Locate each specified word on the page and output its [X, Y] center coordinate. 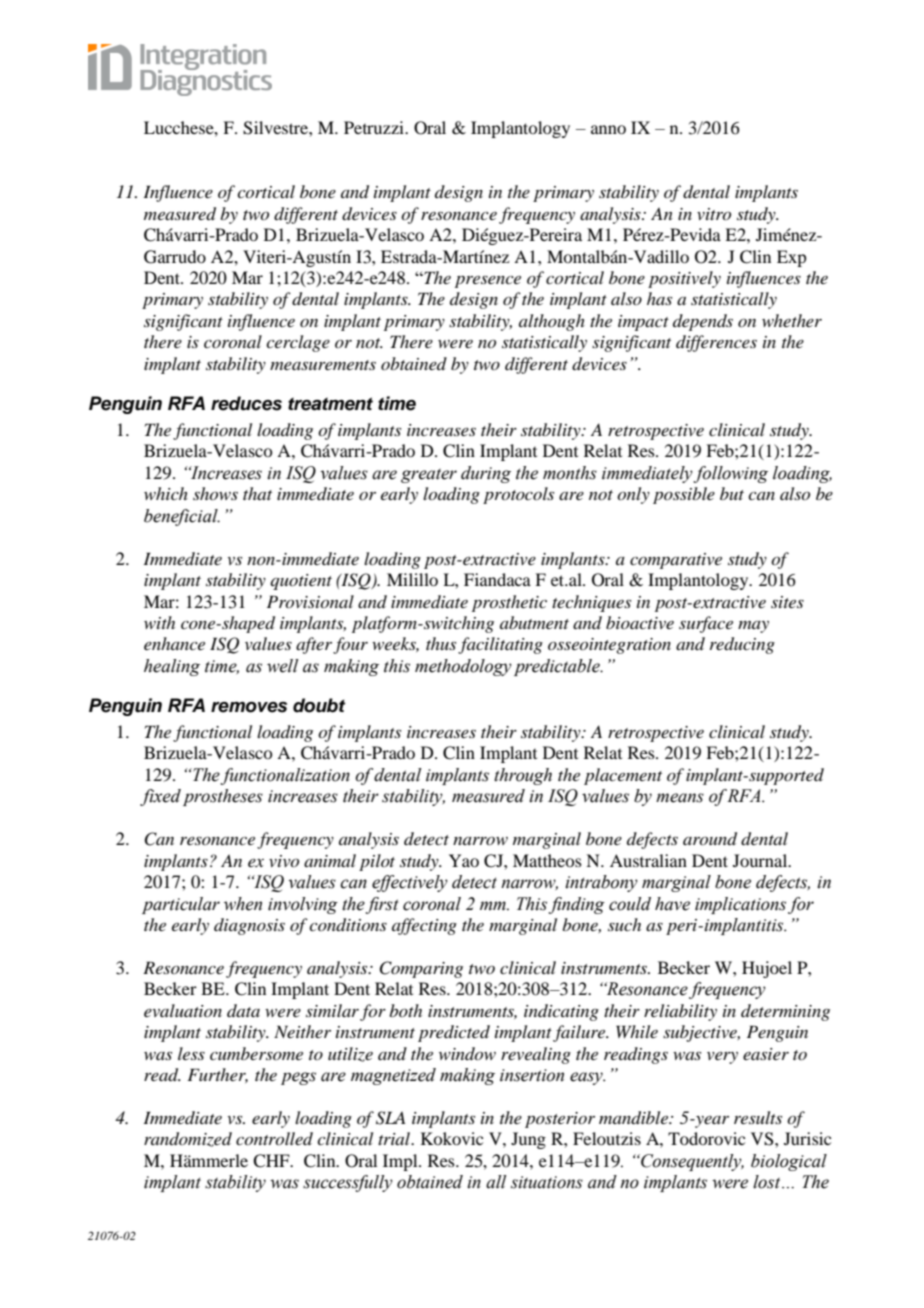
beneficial [182, 517]
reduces [246, 403]
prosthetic [509, 603]
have [672, 904]
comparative [676, 561]
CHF [272, 1161]
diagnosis [249, 926]
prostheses [223, 797]
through [523, 776]
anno [608, 129]
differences [716, 343]
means [680, 798]
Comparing [421, 969]
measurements [323, 365]
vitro [714, 214]
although [552, 322]
